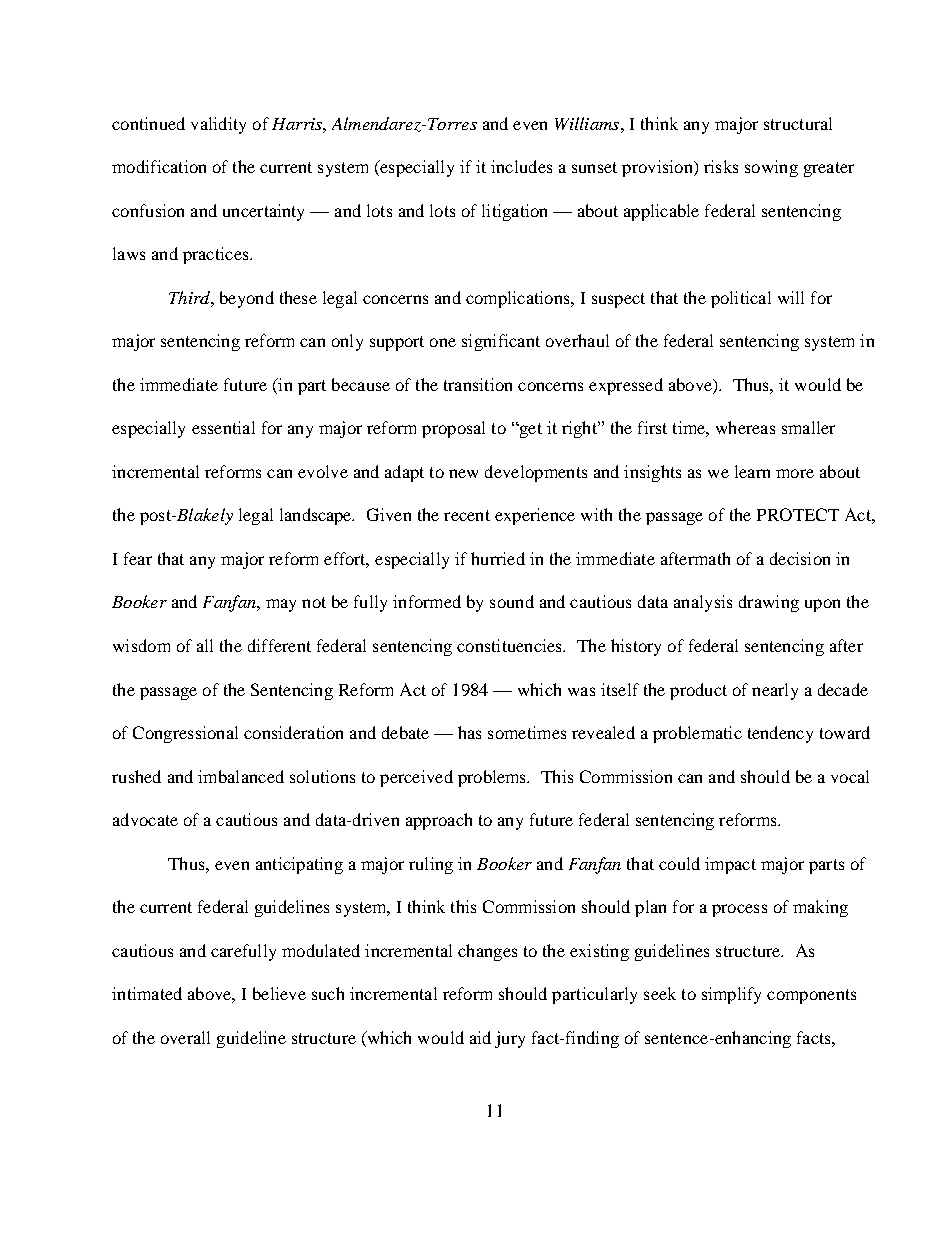 This screenshot has width=952, height=1233. I want to click on overall, so click(185, 1037).
